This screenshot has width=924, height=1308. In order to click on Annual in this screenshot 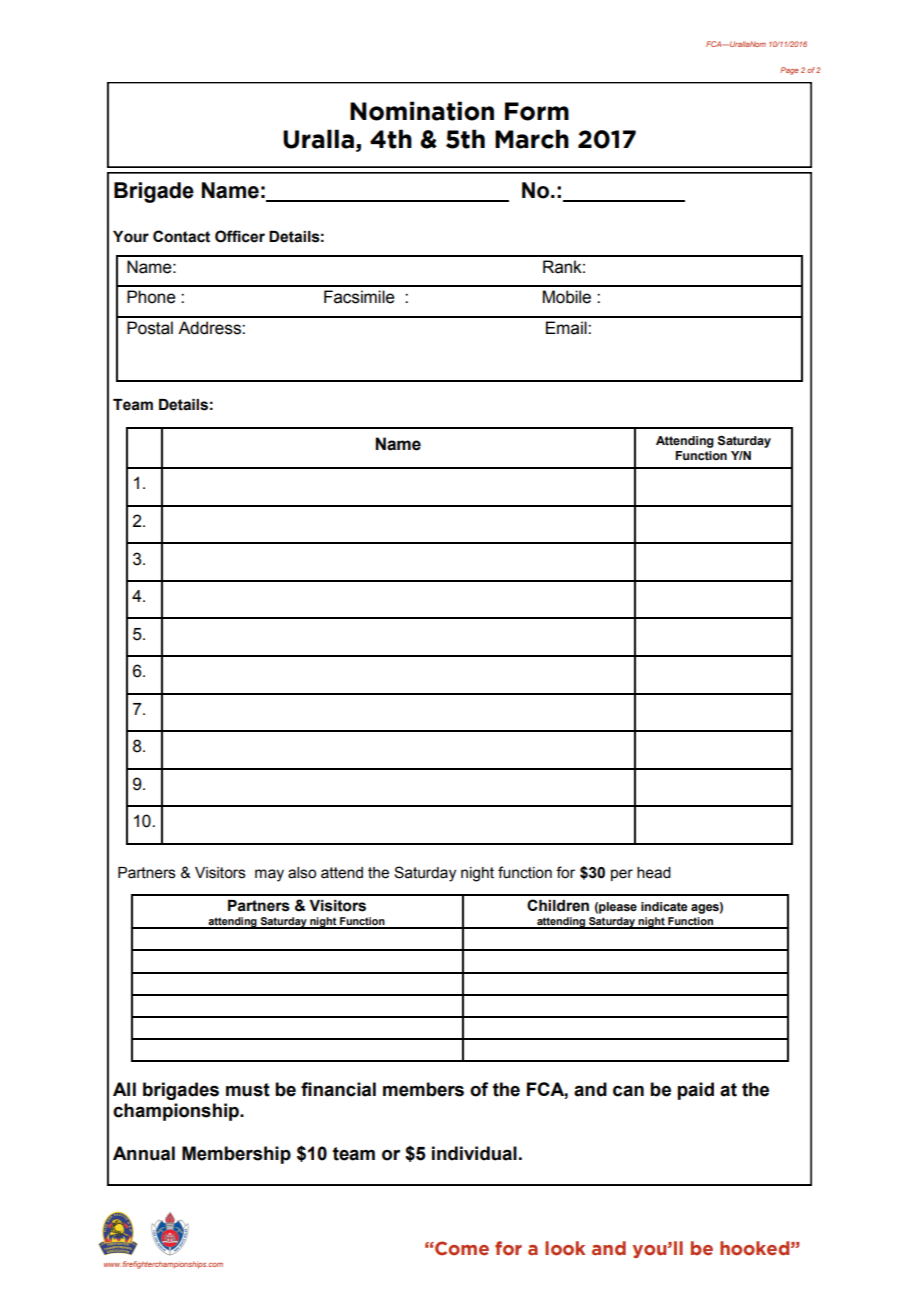, I will do `click(144, 1153)`.
